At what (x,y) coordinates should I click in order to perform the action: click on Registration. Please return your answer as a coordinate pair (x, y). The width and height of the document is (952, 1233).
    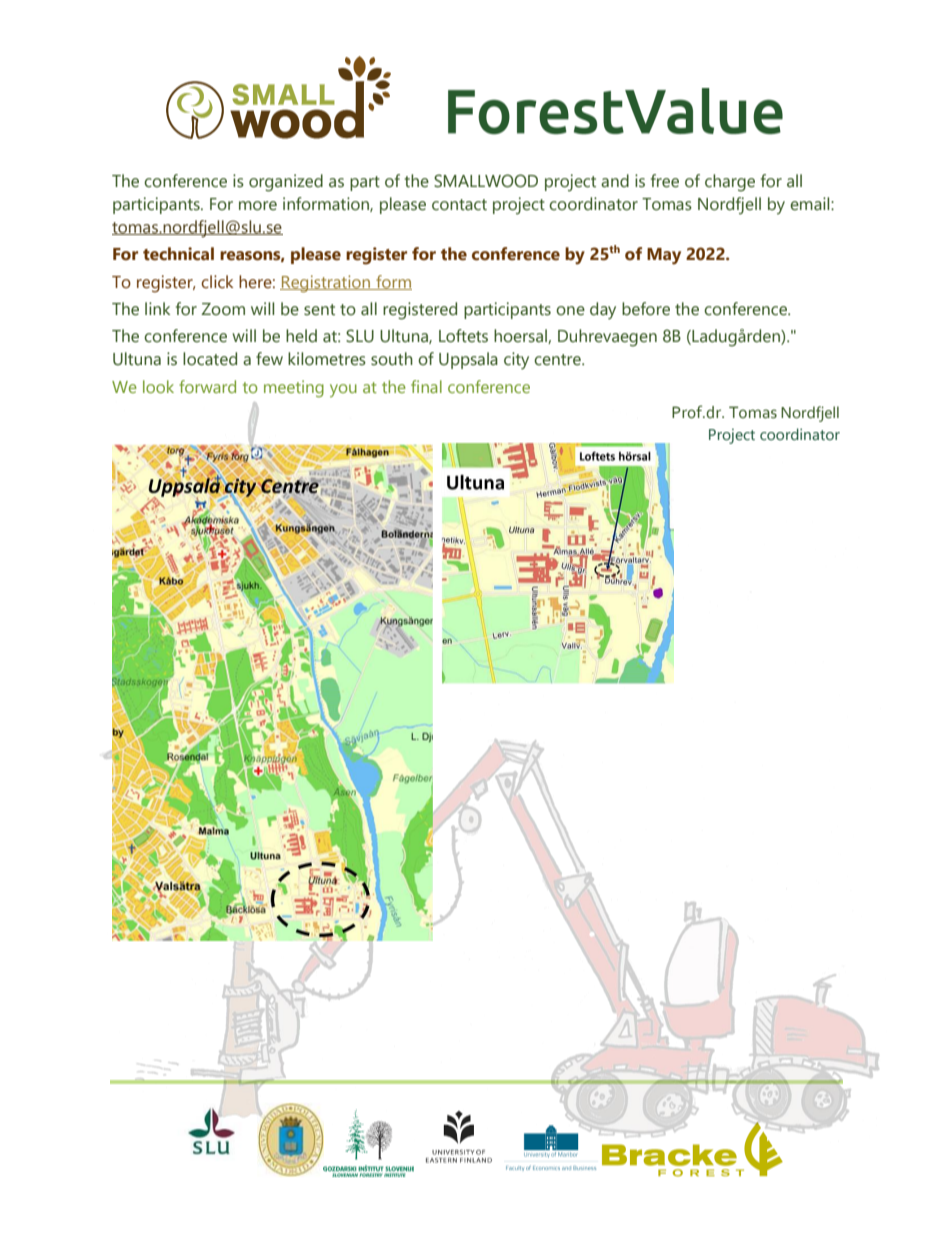
    Looking at the image, I should click on (326, 283).
